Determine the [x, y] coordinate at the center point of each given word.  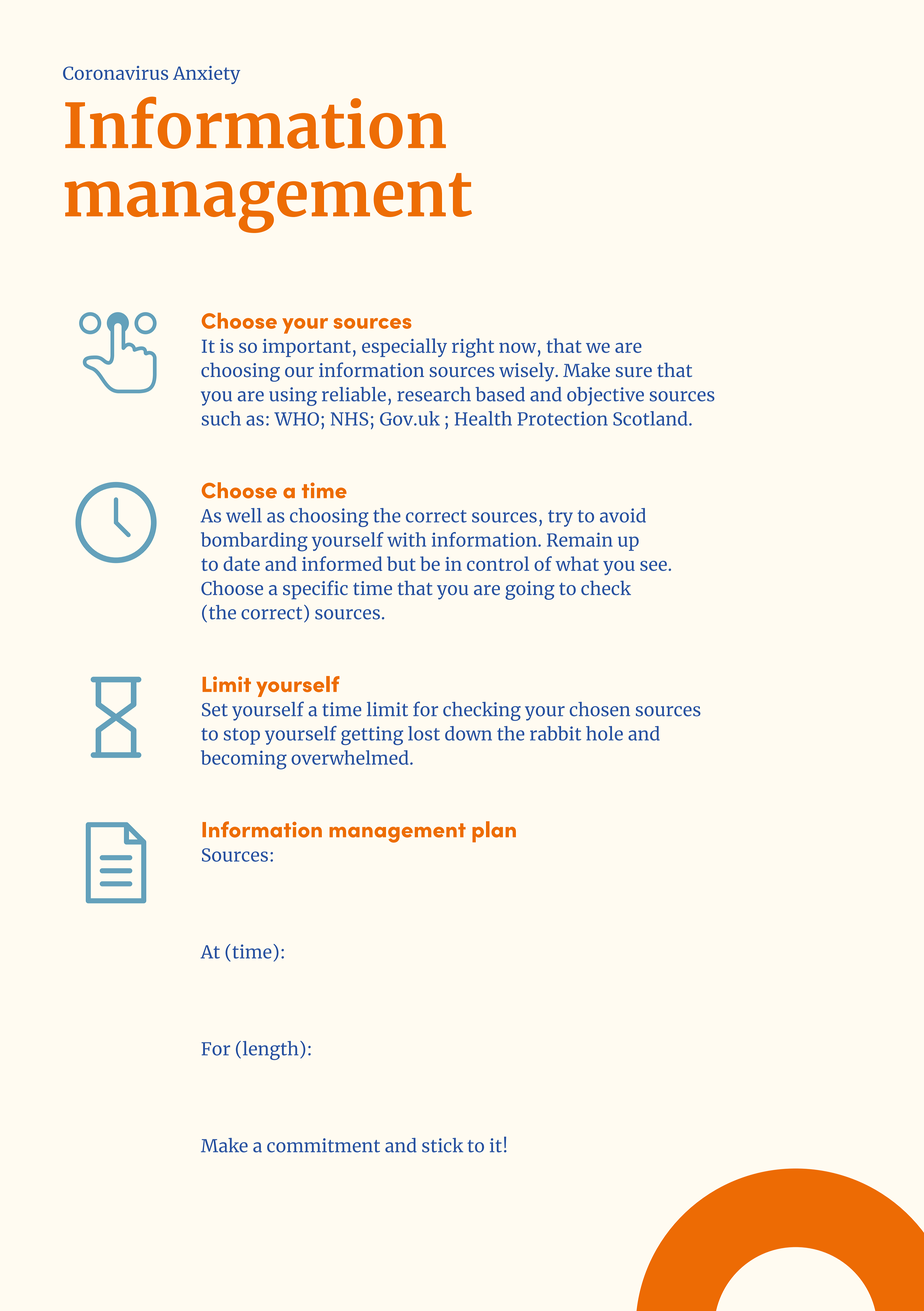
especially [404, 347]
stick [442, 1145]
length [270, 1050]
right [473, 348]
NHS [349, 419]
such [221, 418]
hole [604, 733]
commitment [323, 1145]
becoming [244, 760]
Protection [563, 418]
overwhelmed [351, 757]
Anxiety [206, 75]
